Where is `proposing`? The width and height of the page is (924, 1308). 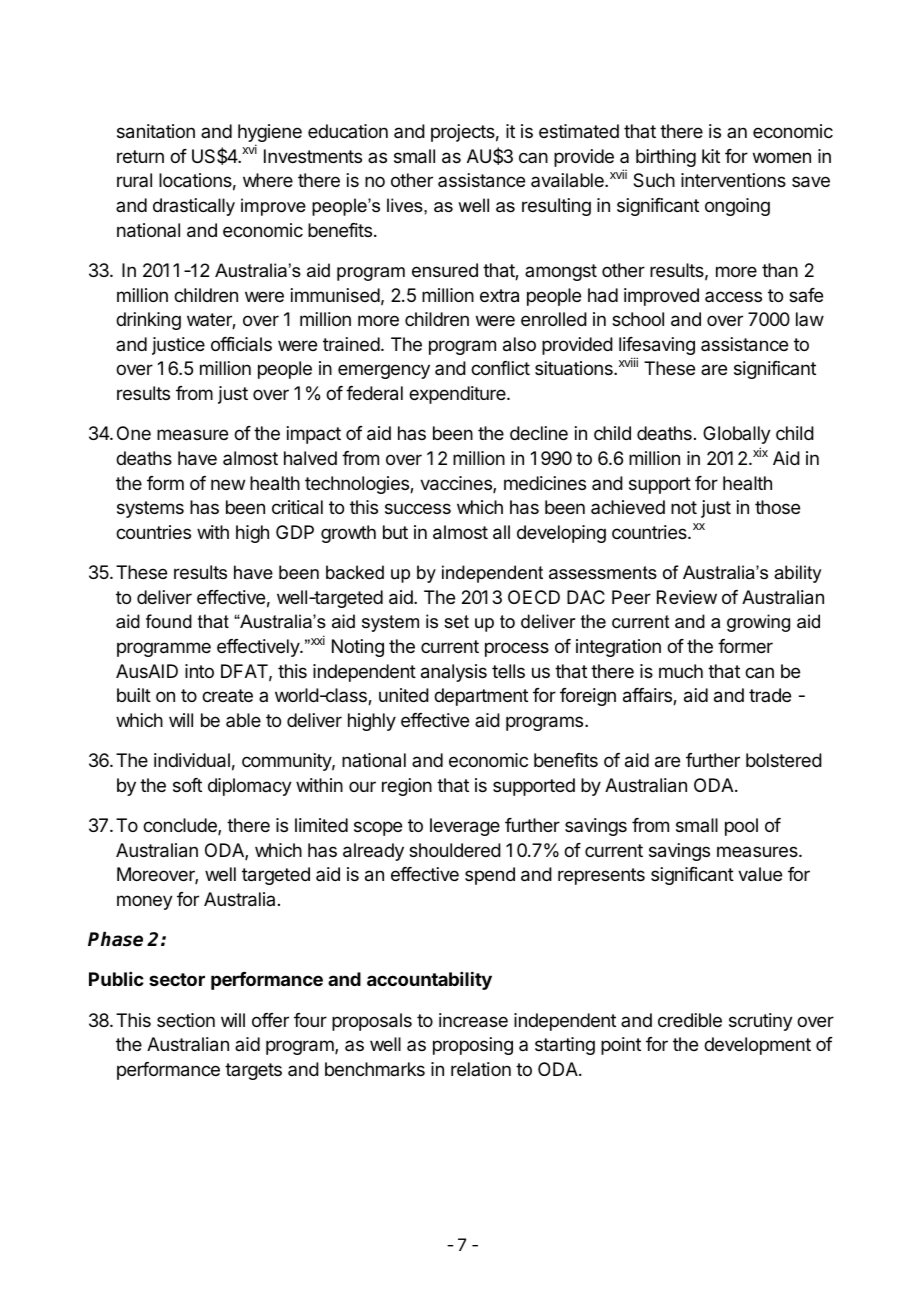
proposing is located at coordinates (473, 1046).
